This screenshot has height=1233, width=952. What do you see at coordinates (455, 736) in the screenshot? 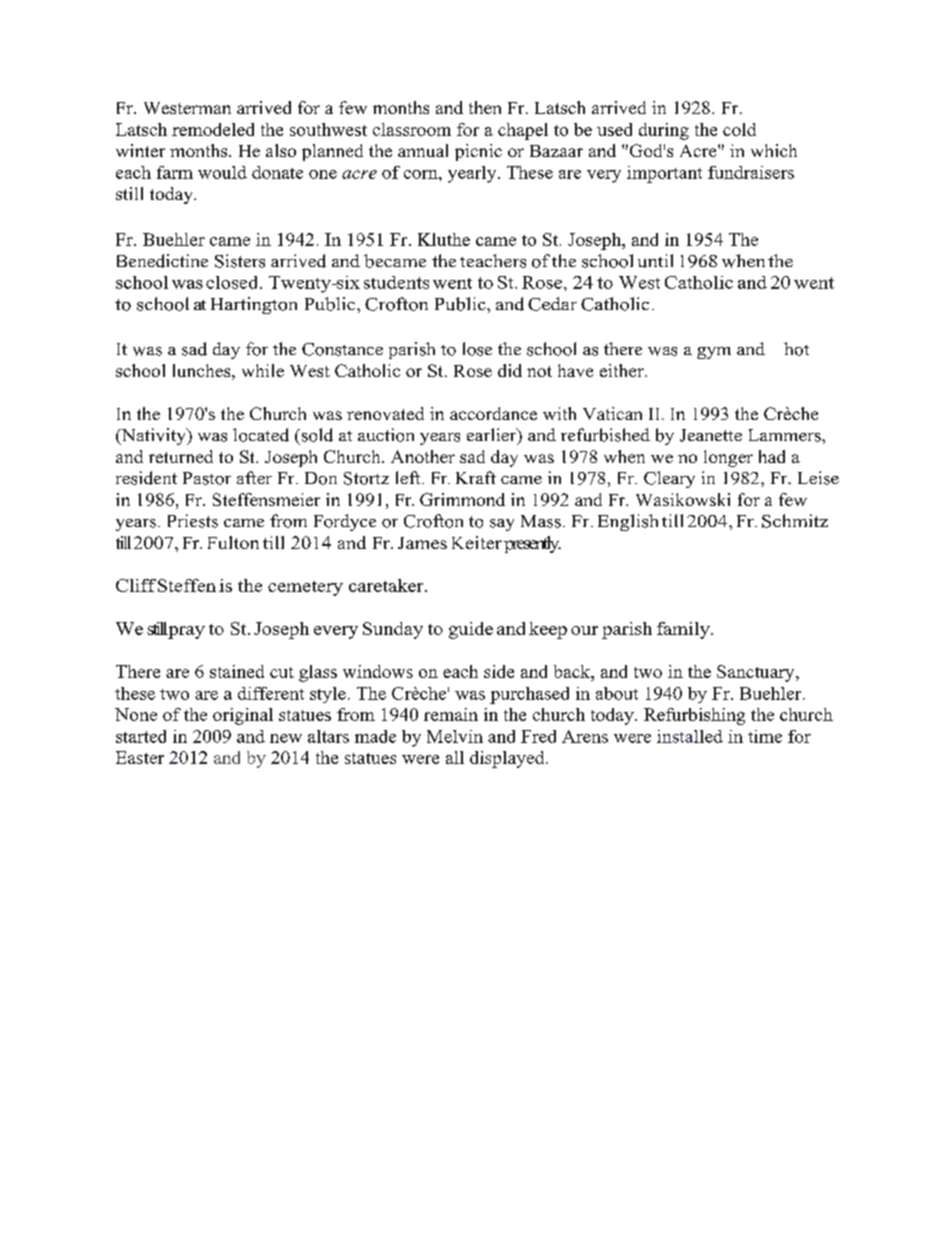
I see `Melvin` at bounding box center [455, 736].
